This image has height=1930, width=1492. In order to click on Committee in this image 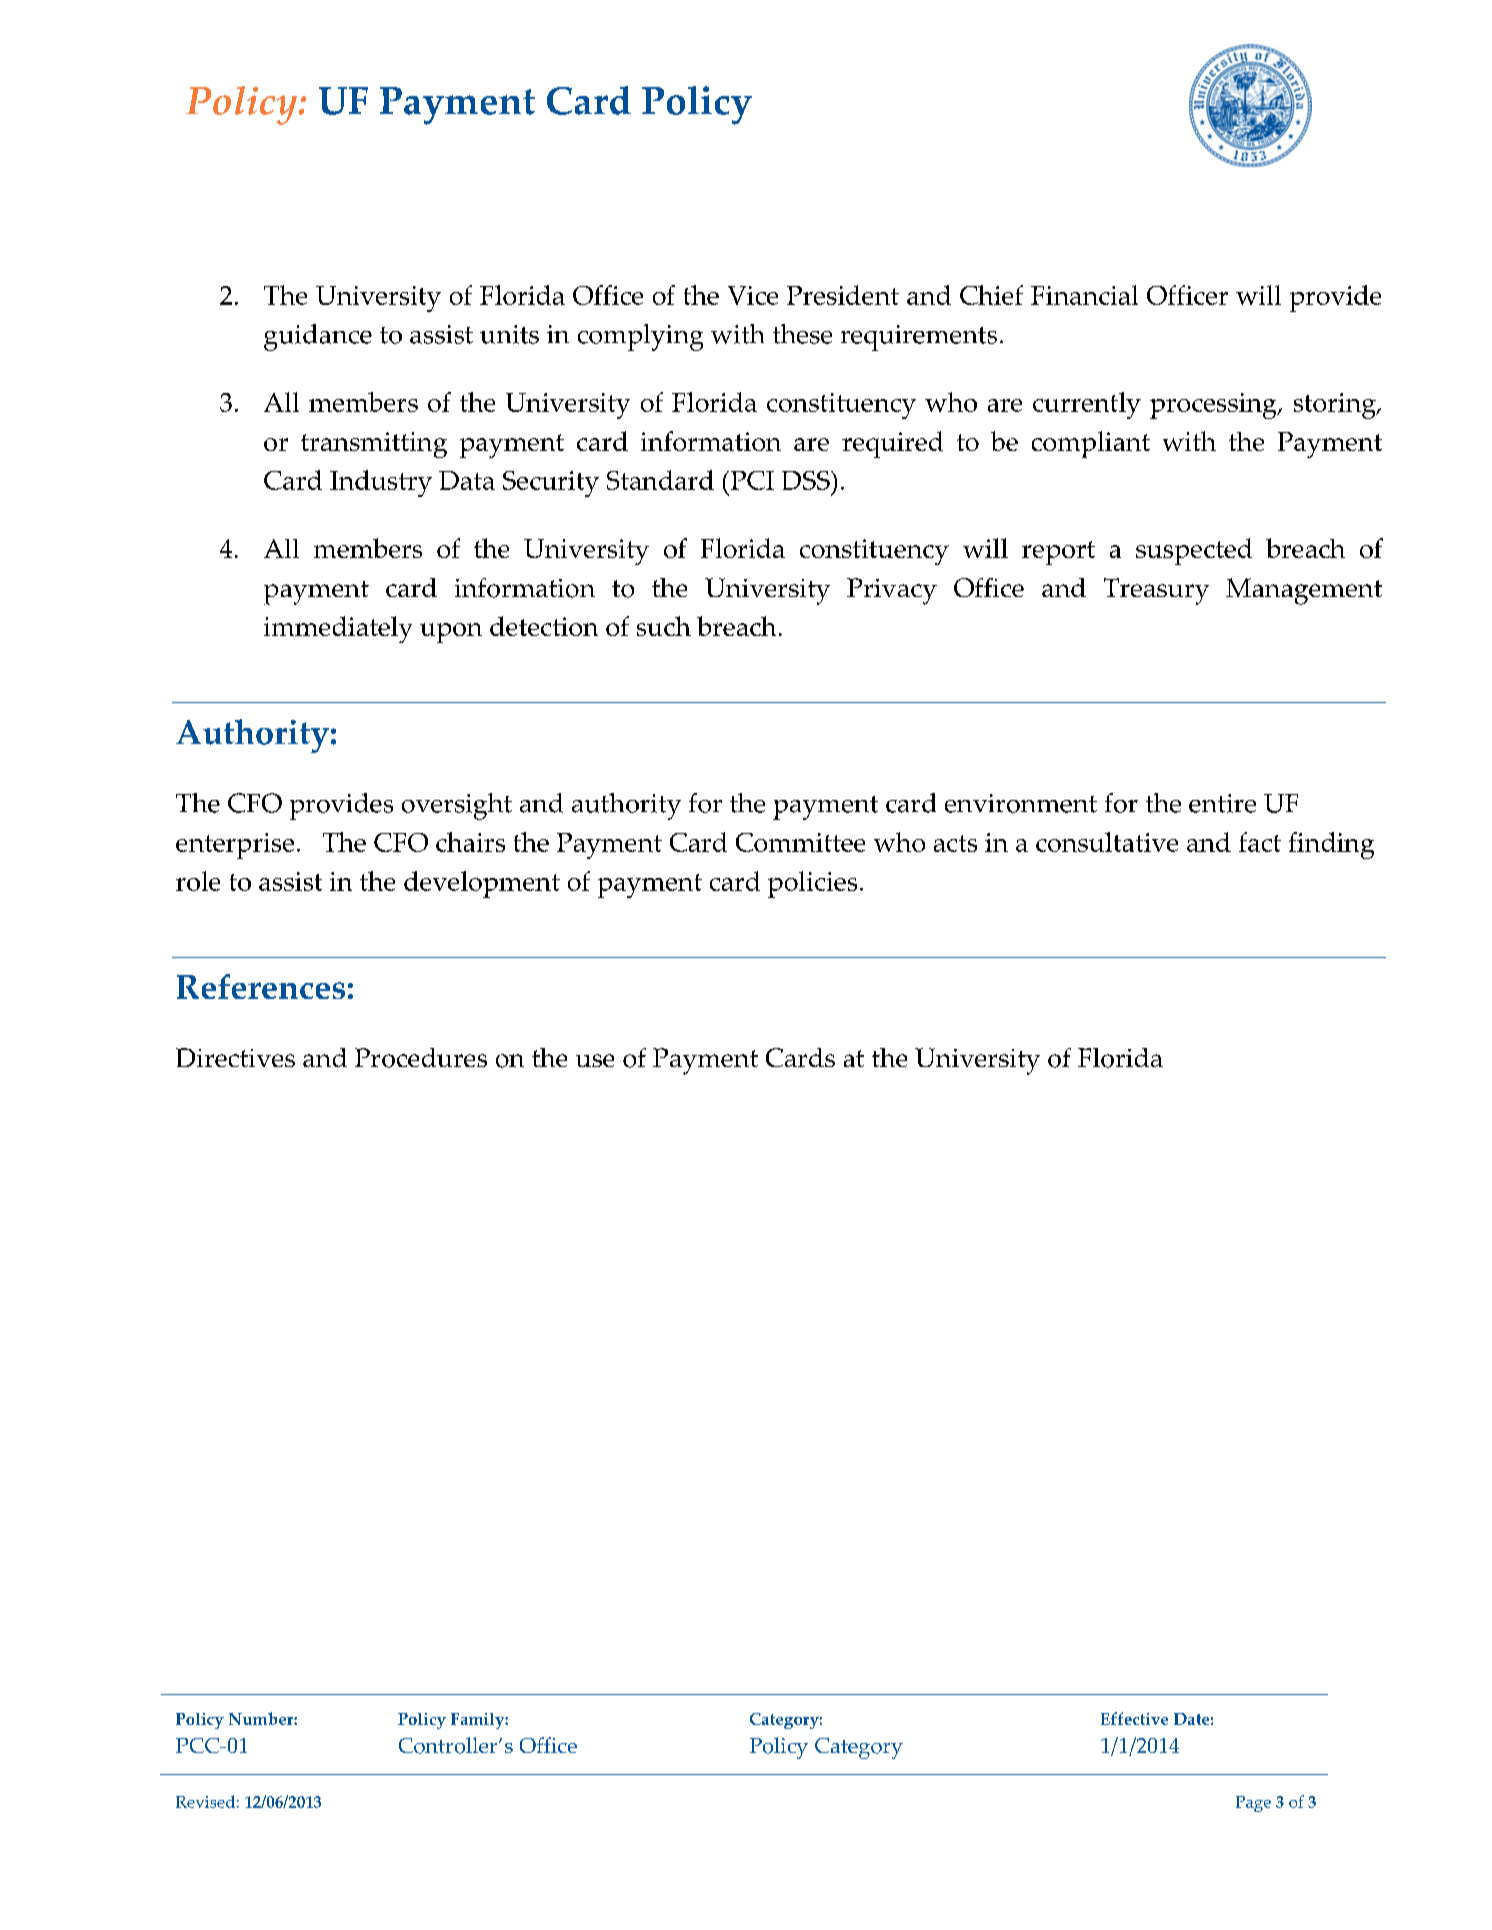, I will do `click(800, 842)`.
